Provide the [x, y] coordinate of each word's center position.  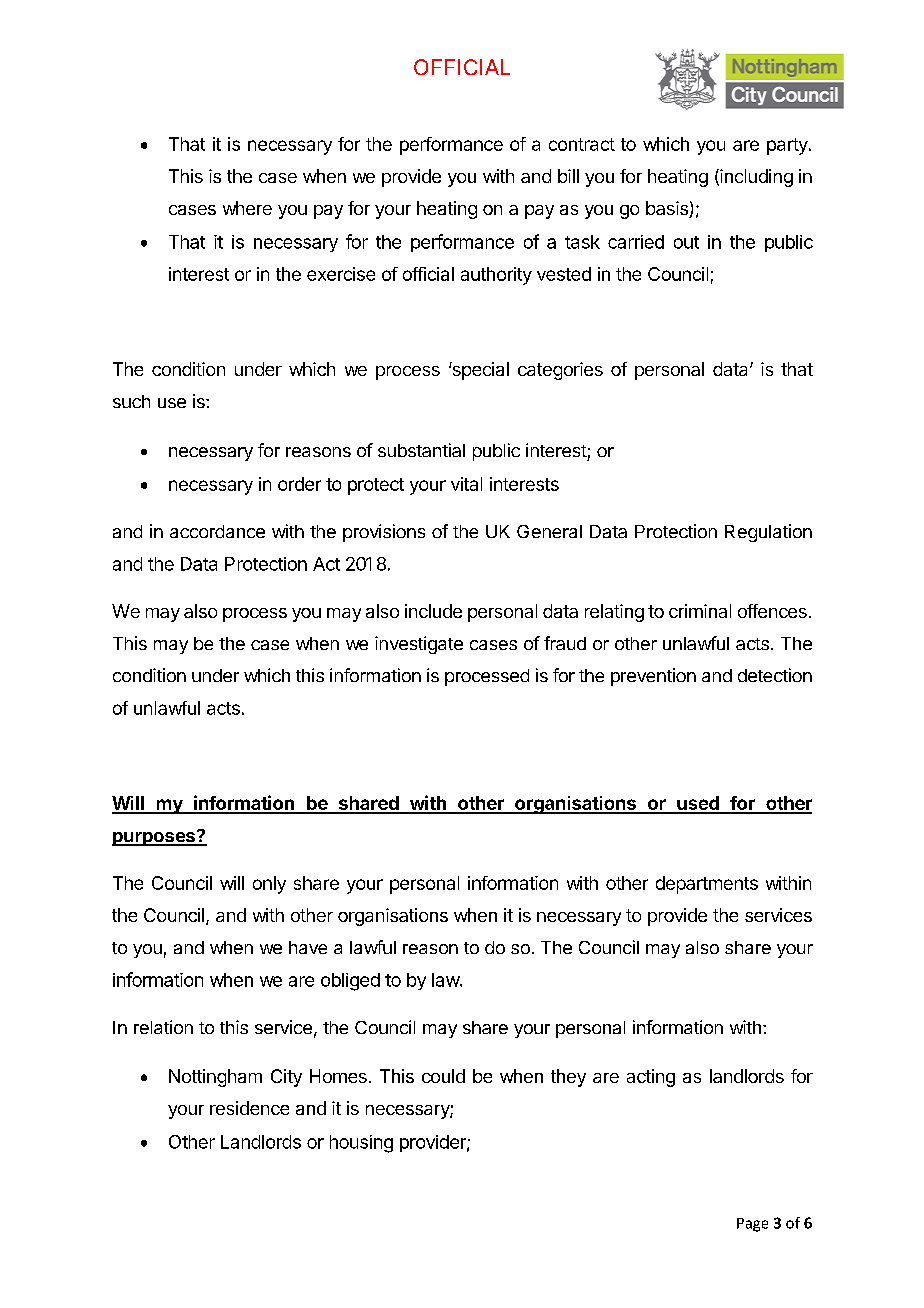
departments [707, 885]
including [755, 178]
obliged [350, 982]
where [247, 208]
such [131, 401]
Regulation [768, 533]
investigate [419, 645]
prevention [653, 677]
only [269, 885]
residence [249, 1108]
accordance [217, 531]
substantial [421, 450]
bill [568, 176]
